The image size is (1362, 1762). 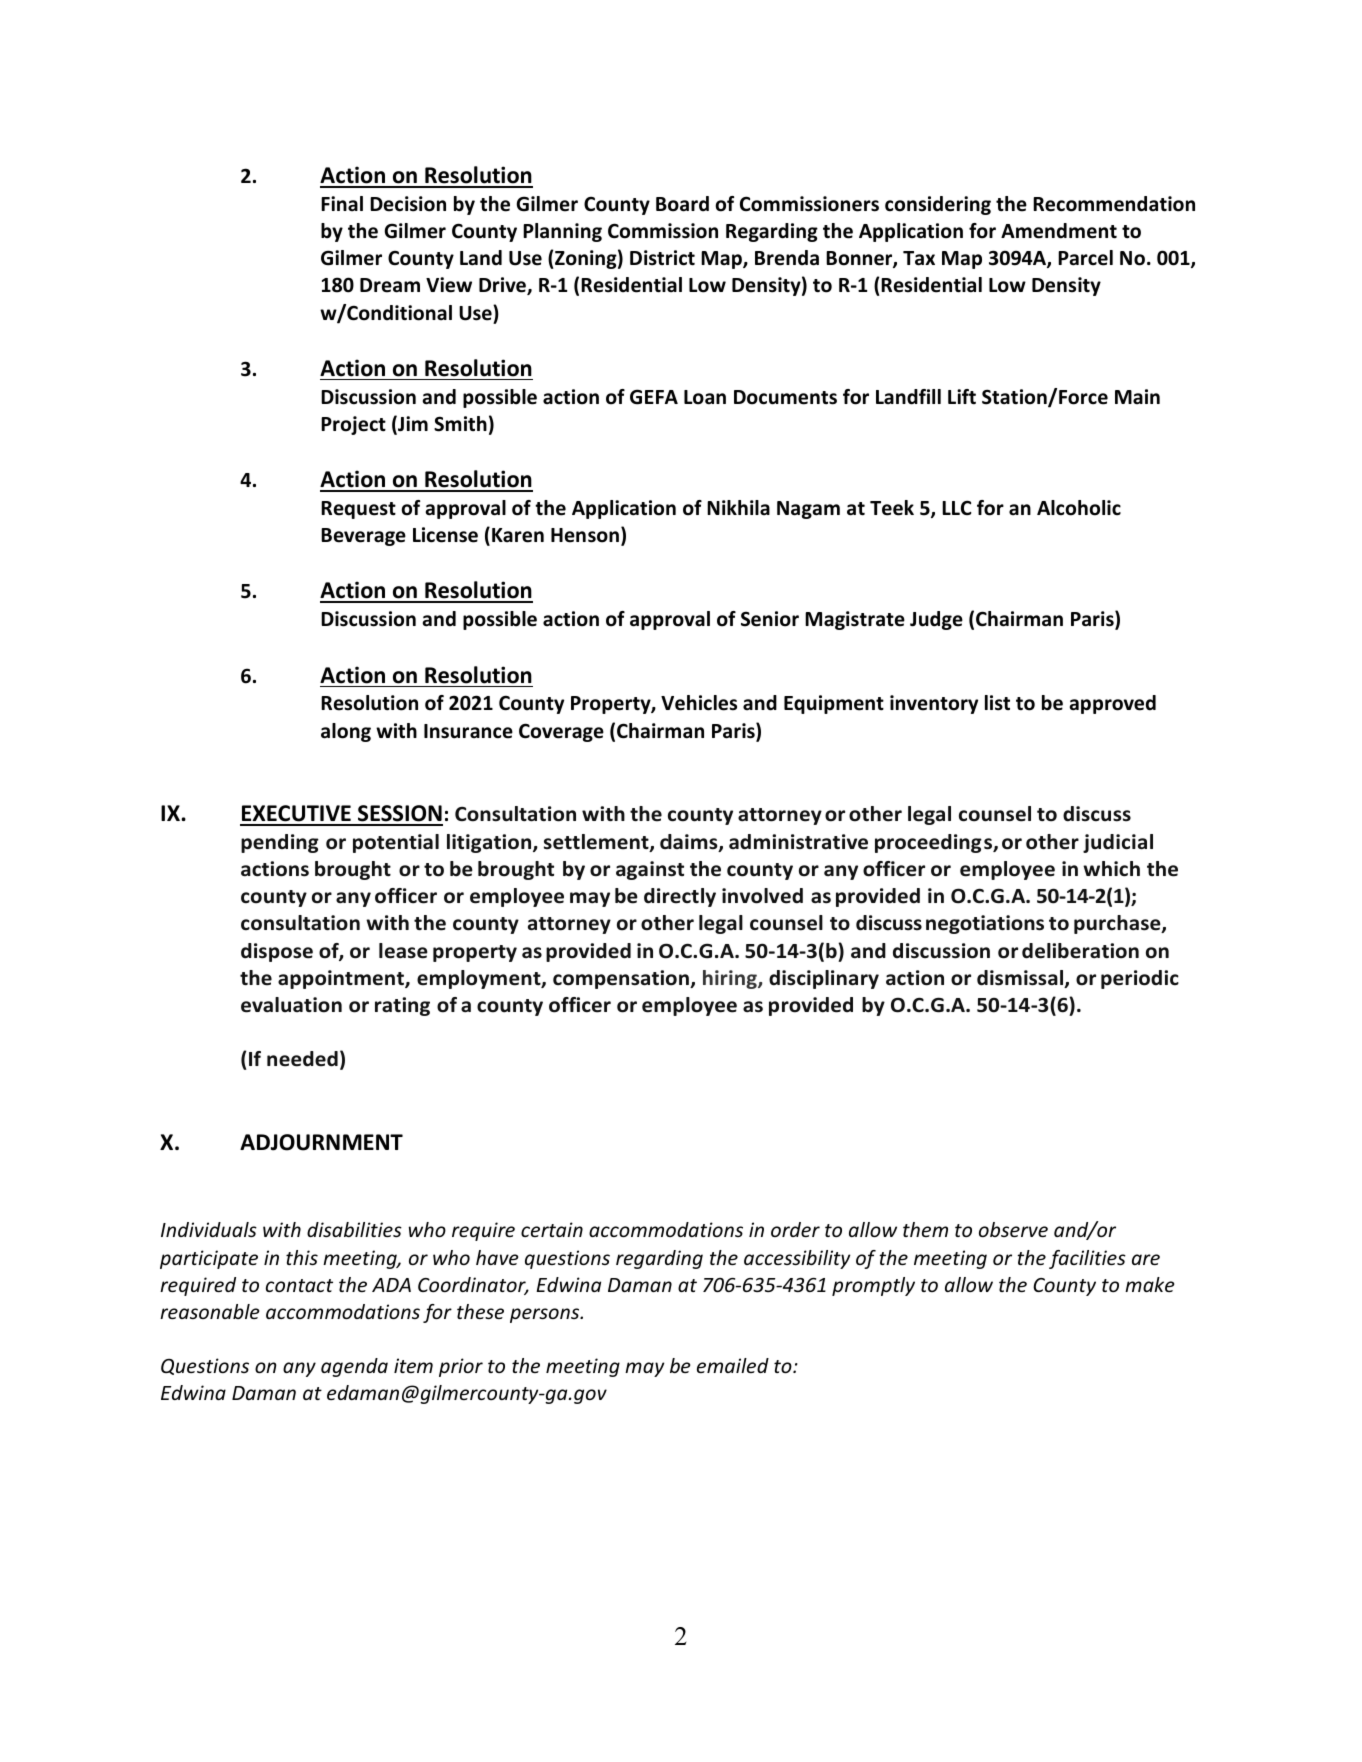 What do you see at coordinates (342, 204) in the page?
I see `Final` at bounding box center [342, 204].
